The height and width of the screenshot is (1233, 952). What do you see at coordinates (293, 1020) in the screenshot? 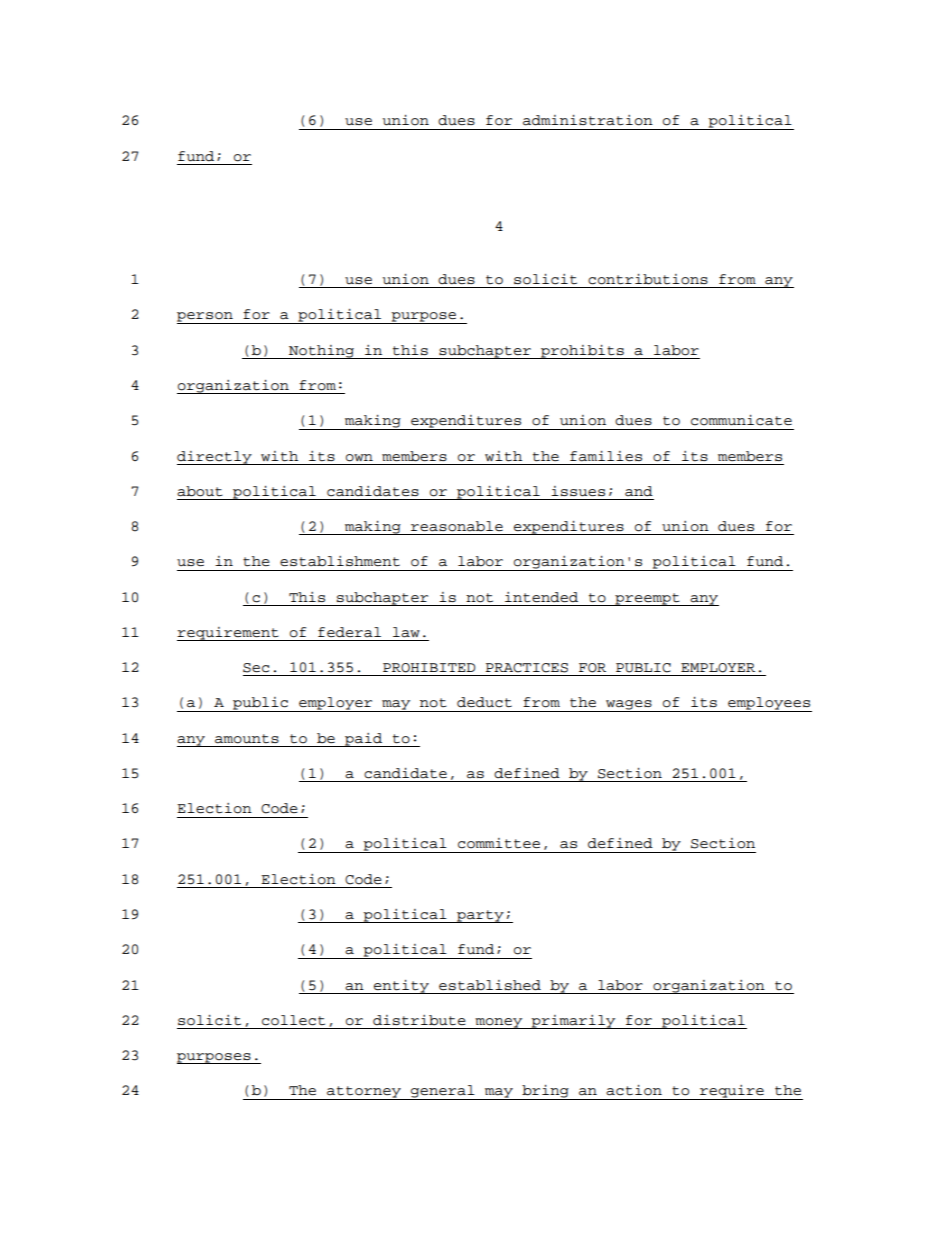
I see `collect` at bounding box center [293, 1020].
